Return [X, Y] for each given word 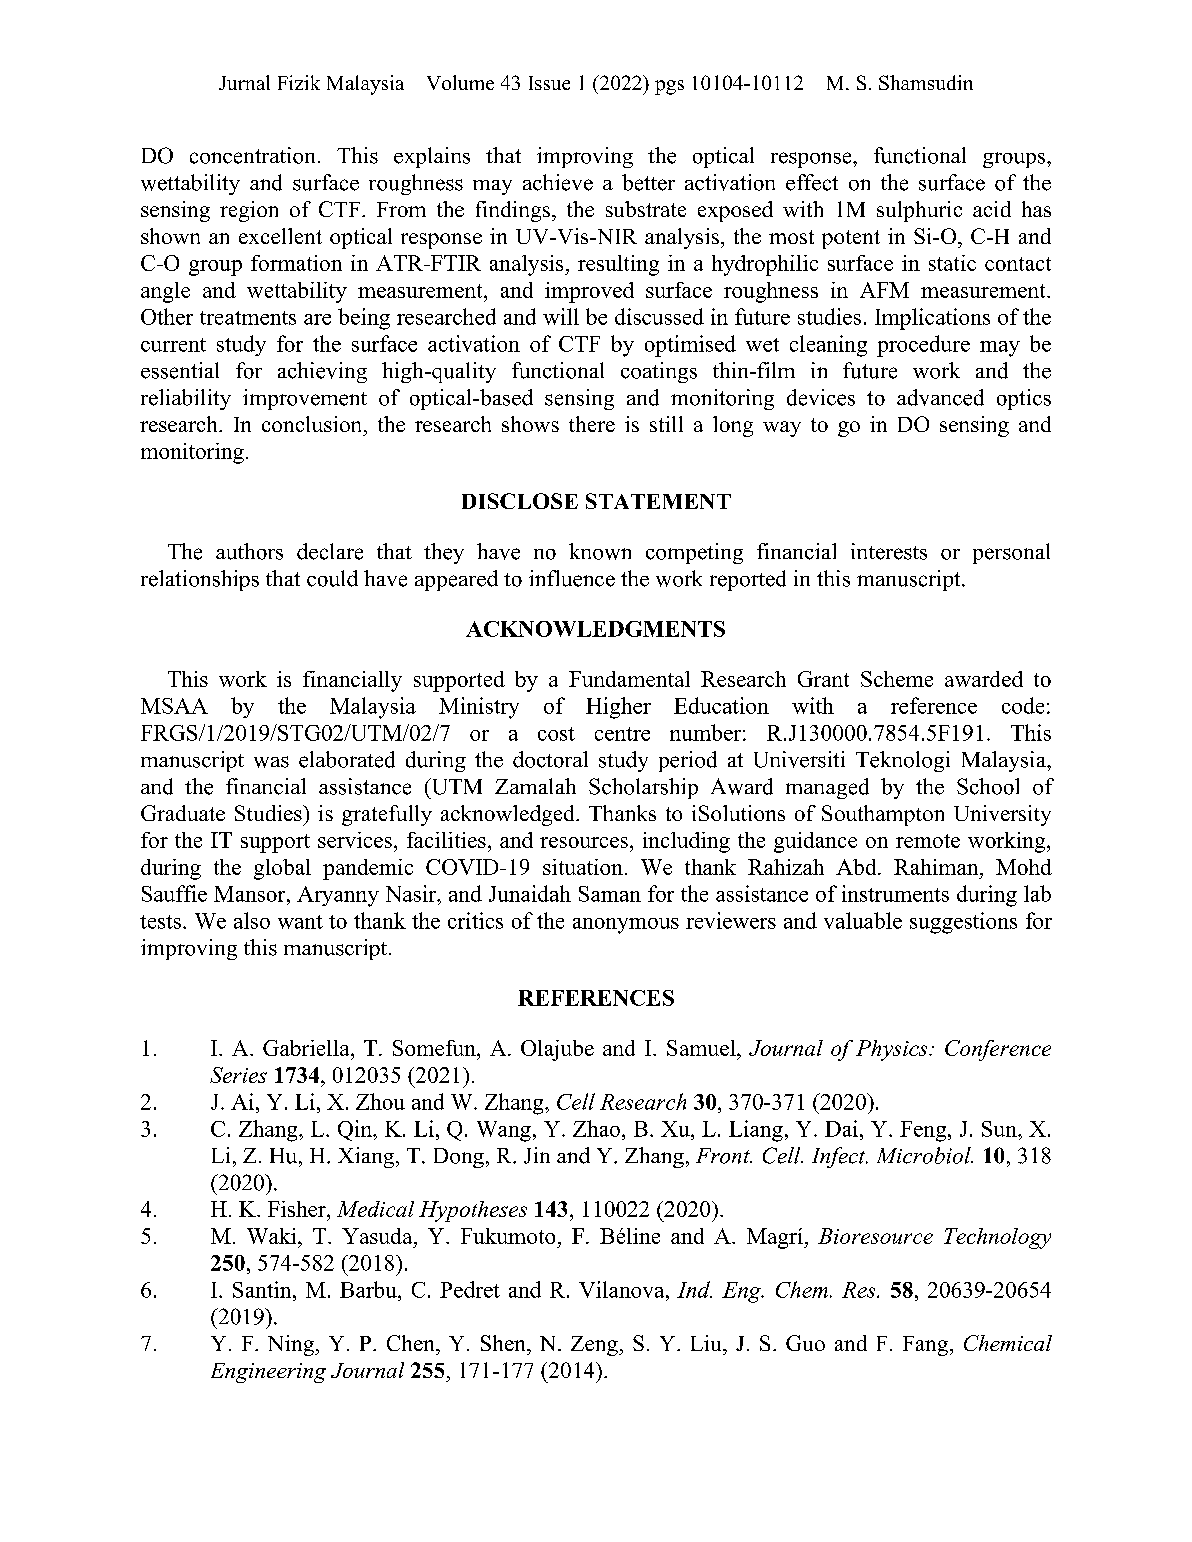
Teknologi [903, 761]
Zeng [595, 1346]
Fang [927, 1346]
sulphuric [919, 211]
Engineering [268, 1373]
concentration [252, 155]
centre [622, 734]
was [271, 762]
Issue [549, 83]
